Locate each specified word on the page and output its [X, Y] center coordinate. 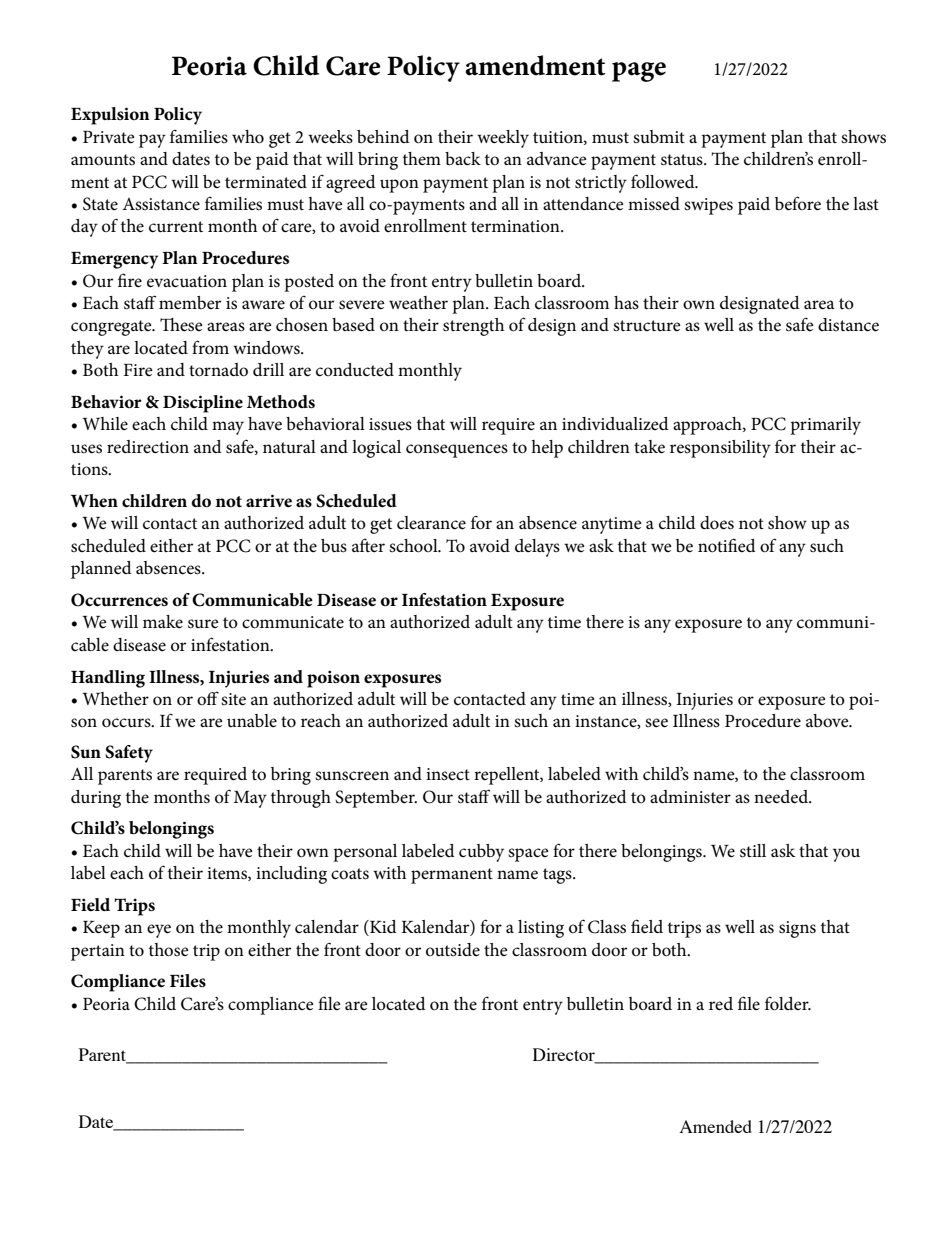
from [210, 347]
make [163, 621]
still [753, 851]
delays [537, 548]
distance [848, 325]
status [683, 160]
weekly [503, 139]
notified [727, 545]
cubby [481, 853]
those [169, 950]
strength [473, 327]
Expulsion [110, 116]
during [96, 799]
